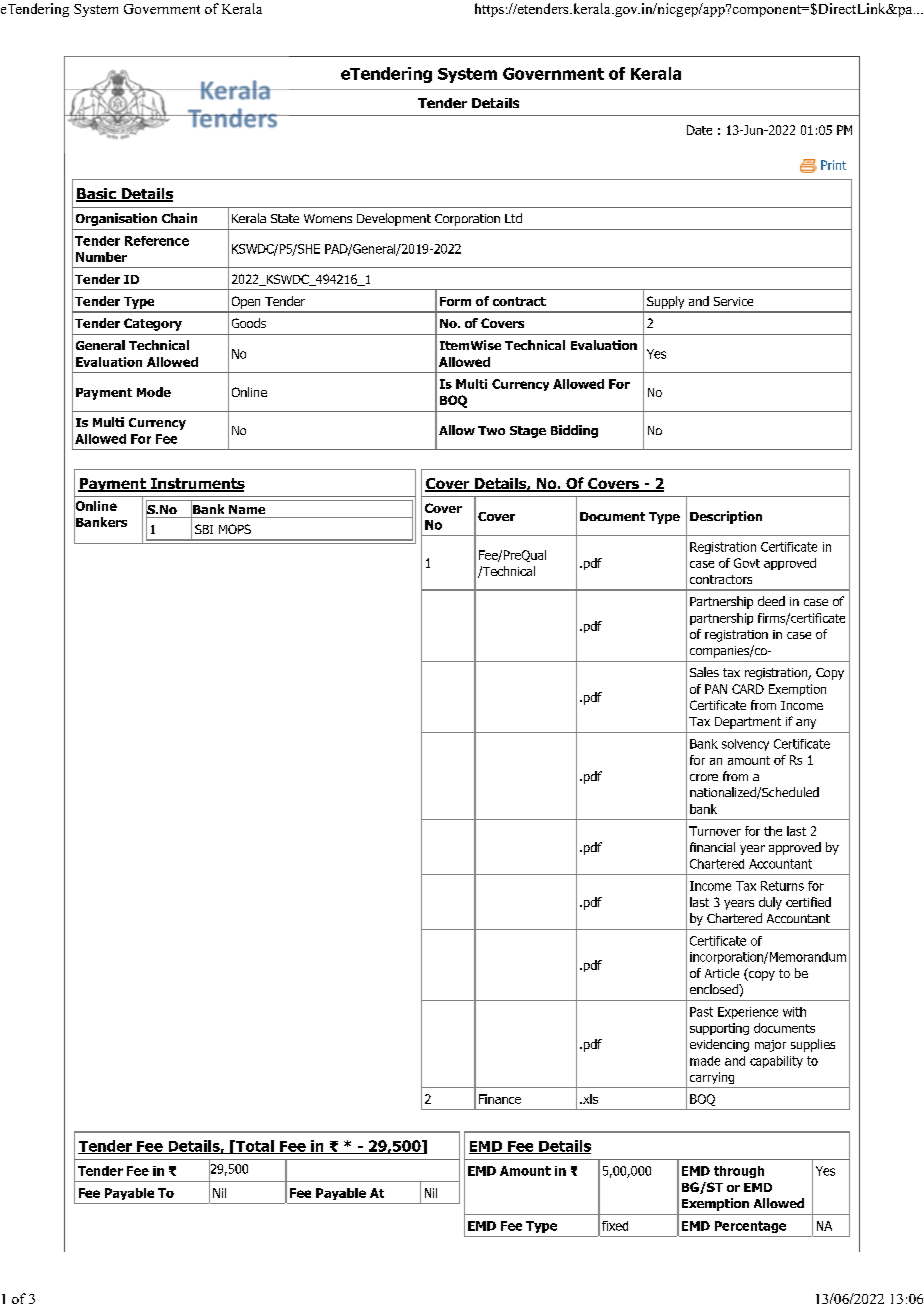 The width and height of the document is (924, 1308). What do you see at coordinates (726, 517) in the document?
I see `Description` at bounding box center [726, 517].
